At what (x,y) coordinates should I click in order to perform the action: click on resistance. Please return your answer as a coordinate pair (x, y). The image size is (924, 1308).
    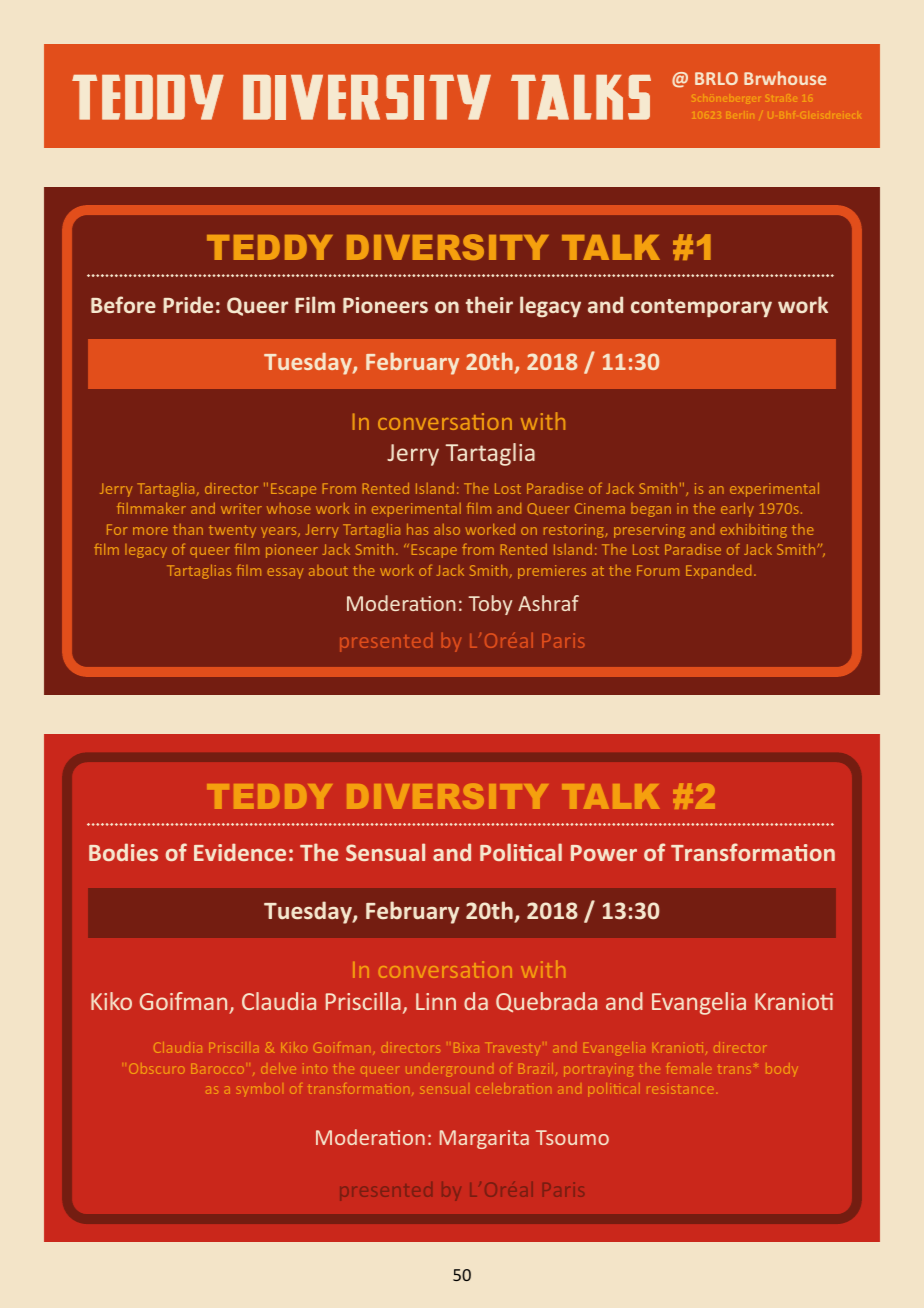
    Looking at the image, I should click on (679, 1090).
